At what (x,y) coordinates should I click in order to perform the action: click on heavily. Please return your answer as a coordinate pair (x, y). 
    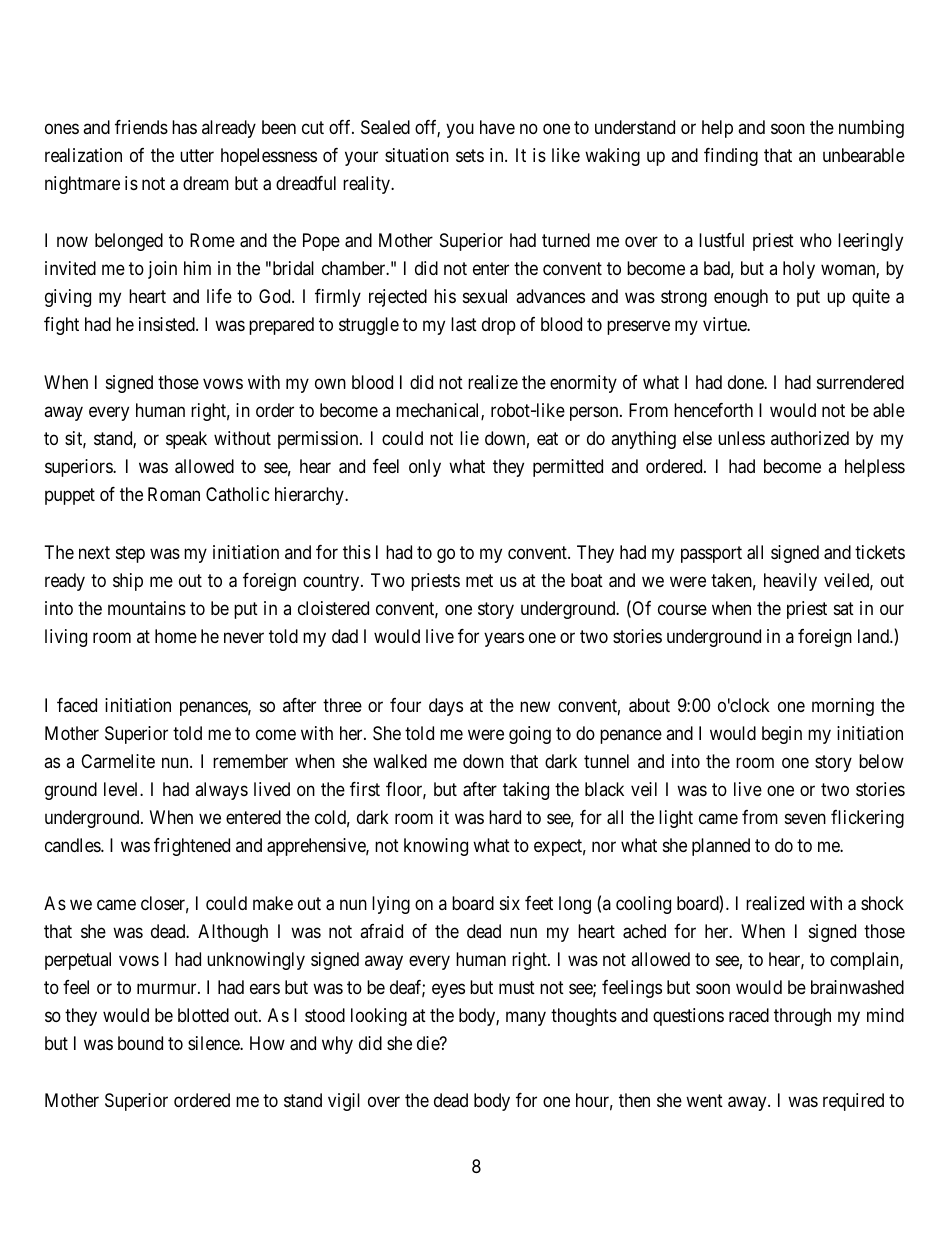
    Looking at the image, I should click on (790, 582).
